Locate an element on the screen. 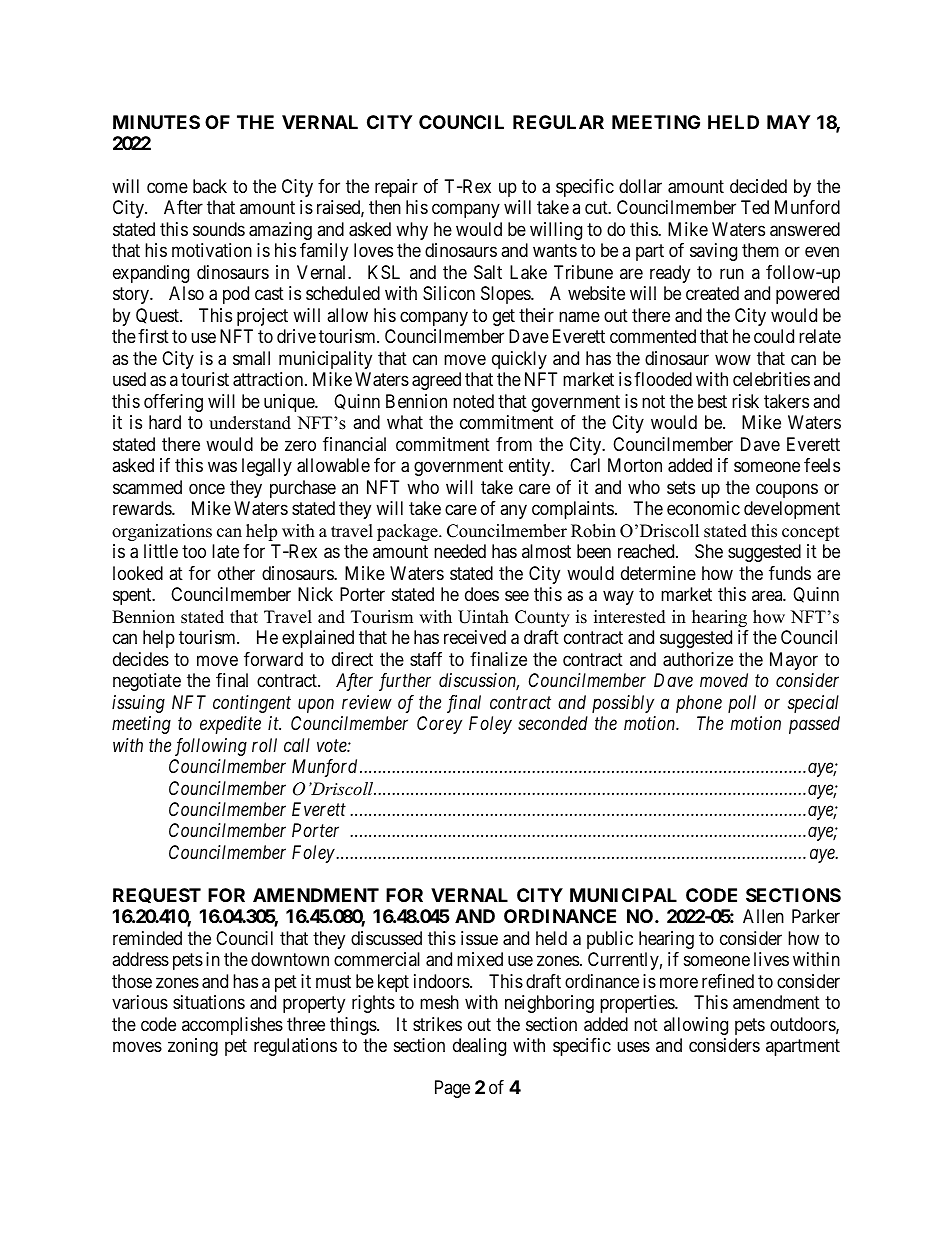 Image resolution: width=952 pixels, height=1233 pixels. Corey is located at coordinates (439, 725).
